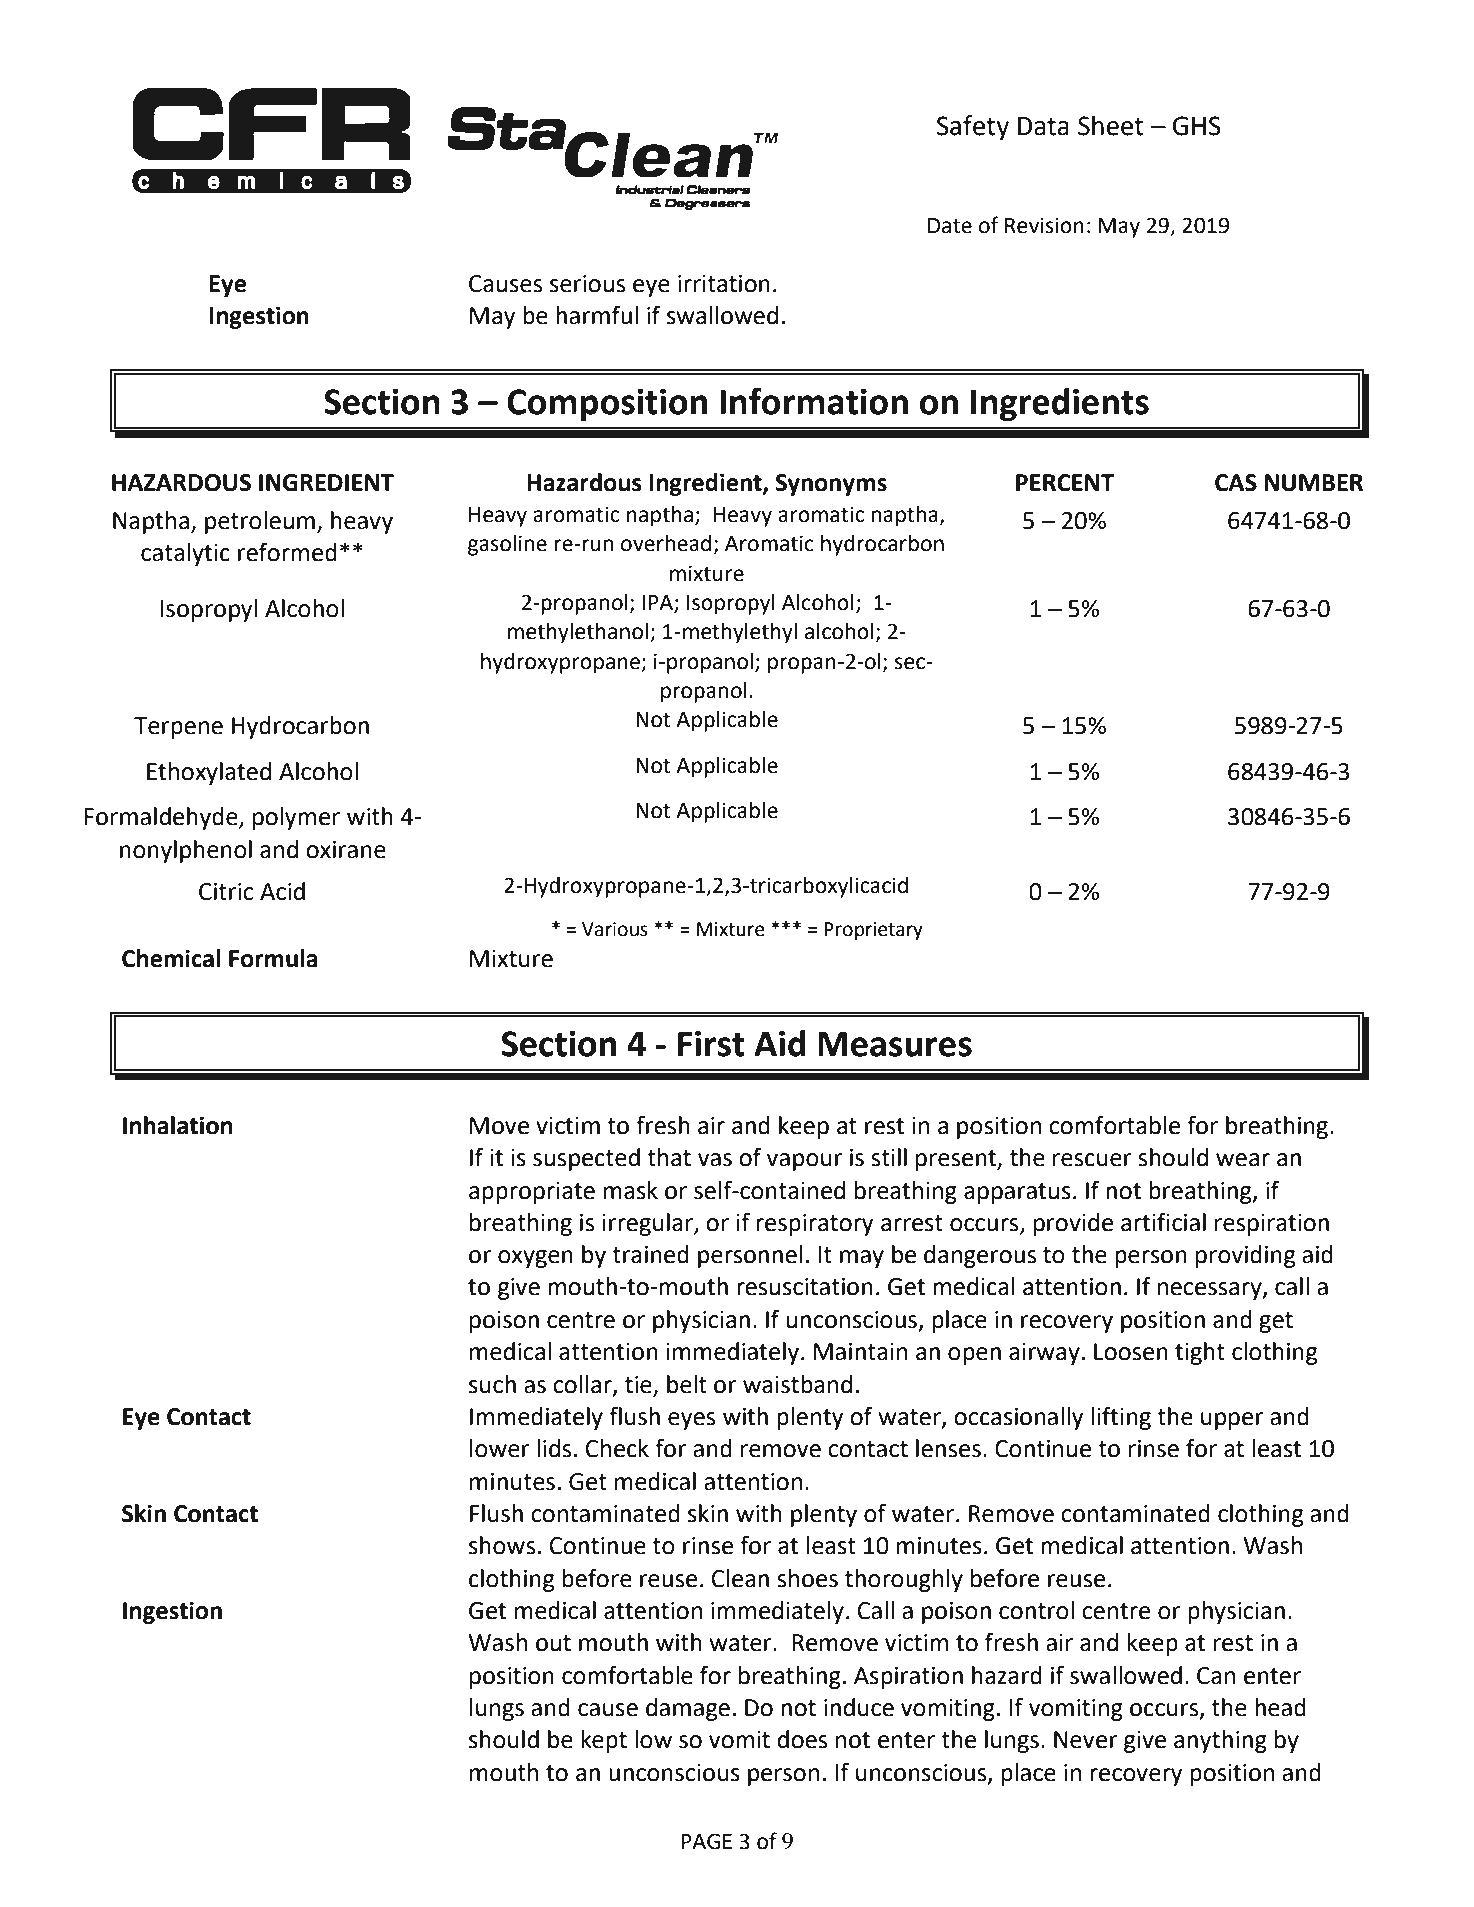 Image resolution: width=1474 pixels, height=1907 pixels. What do you see at coordinates (1065, 483) in the image?
I see `PERCENT` at bounding box center [1065, 483].
